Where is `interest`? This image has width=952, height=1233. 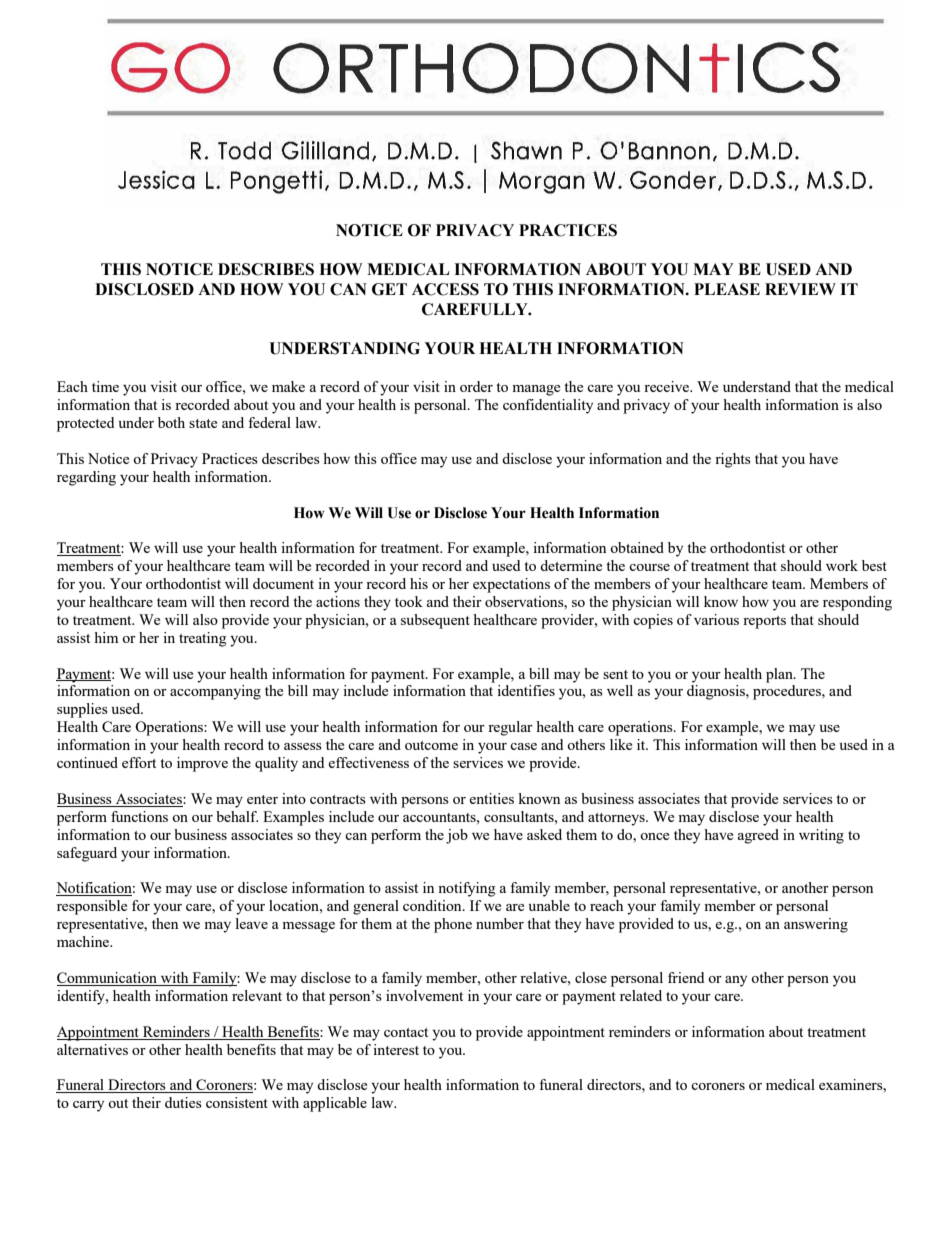 interest is located at coordinates (396, 1049).
